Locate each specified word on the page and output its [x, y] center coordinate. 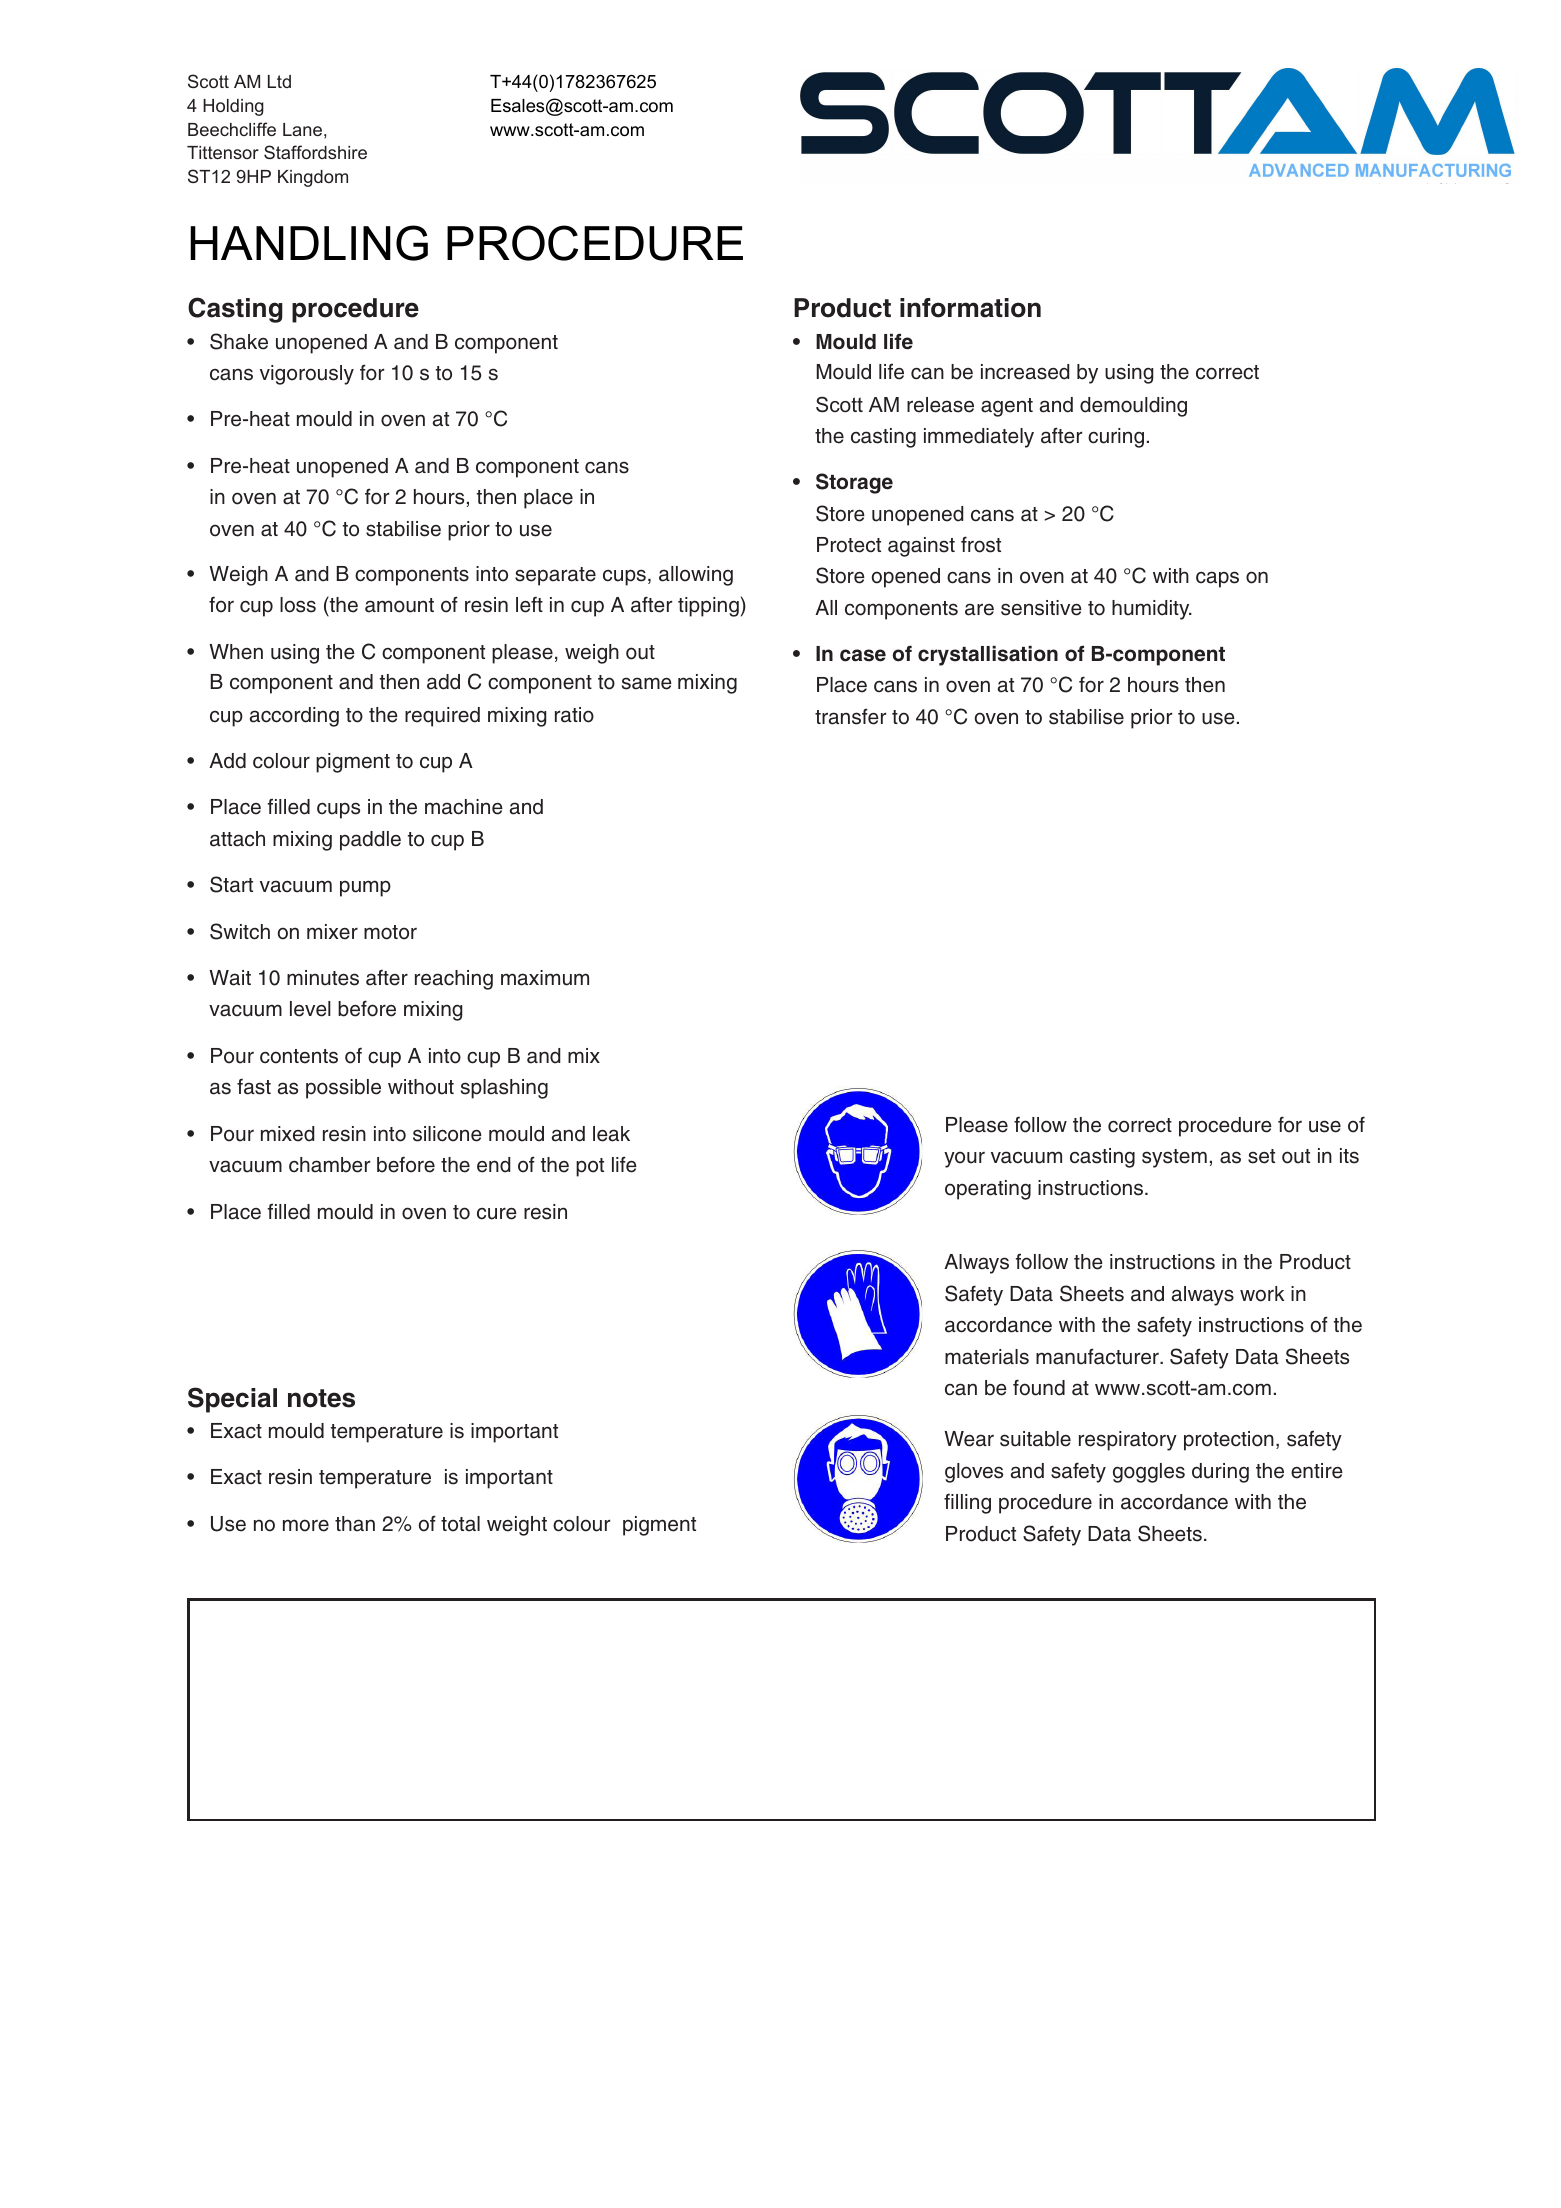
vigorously [307, 375]
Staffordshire [315, 152]
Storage [854, 483]
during [1220, 1473]
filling [967, 1504]
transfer [850, 716]
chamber [329, 1165]
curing [1116, 438]
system [1174, 1158]
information [970, 308]
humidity [1152, 610]
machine [464, 807]
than [355, 1524]
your [964, 1159]
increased [1025, 372]
